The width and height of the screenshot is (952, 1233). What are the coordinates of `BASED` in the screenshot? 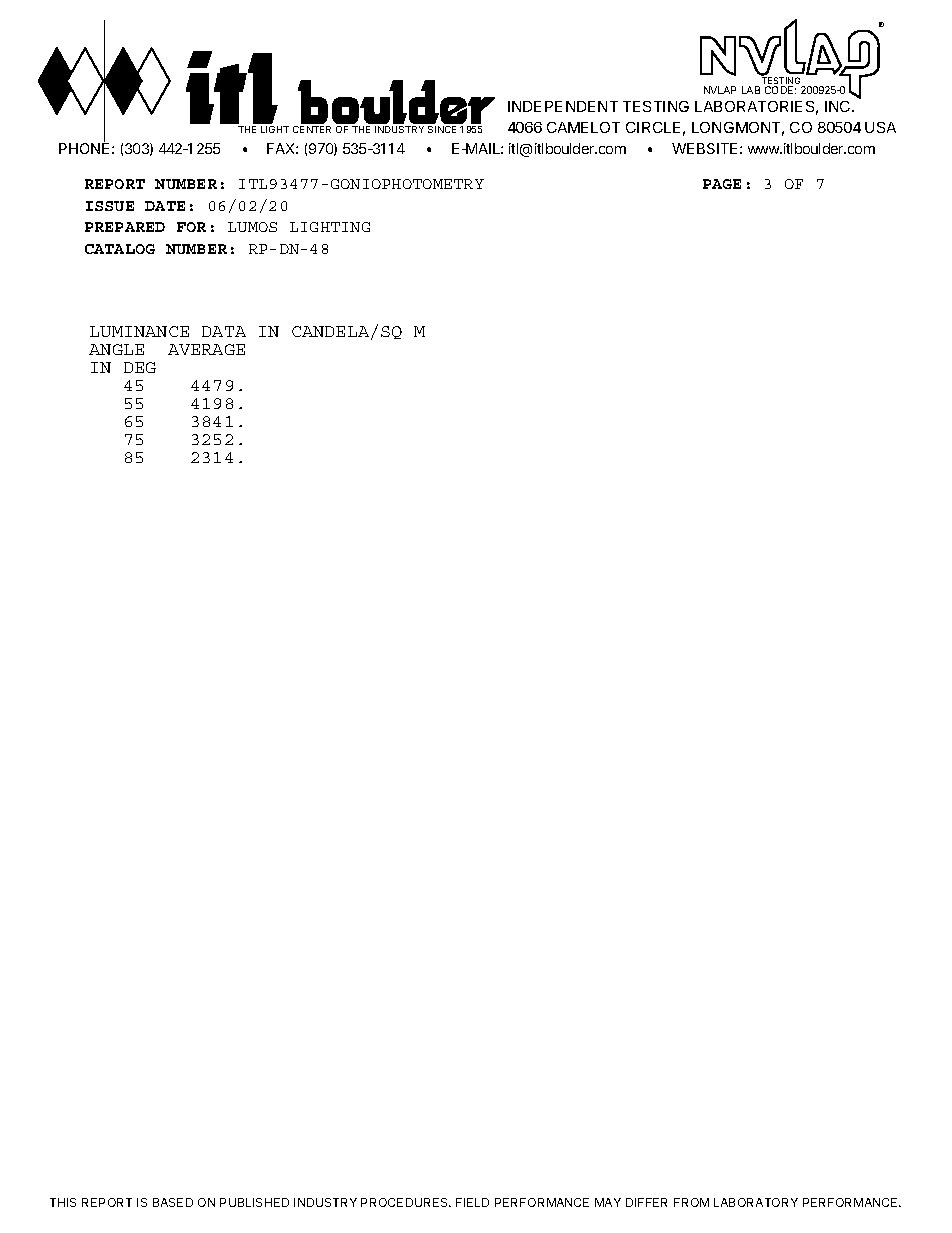 It's located at (173, 1202).
